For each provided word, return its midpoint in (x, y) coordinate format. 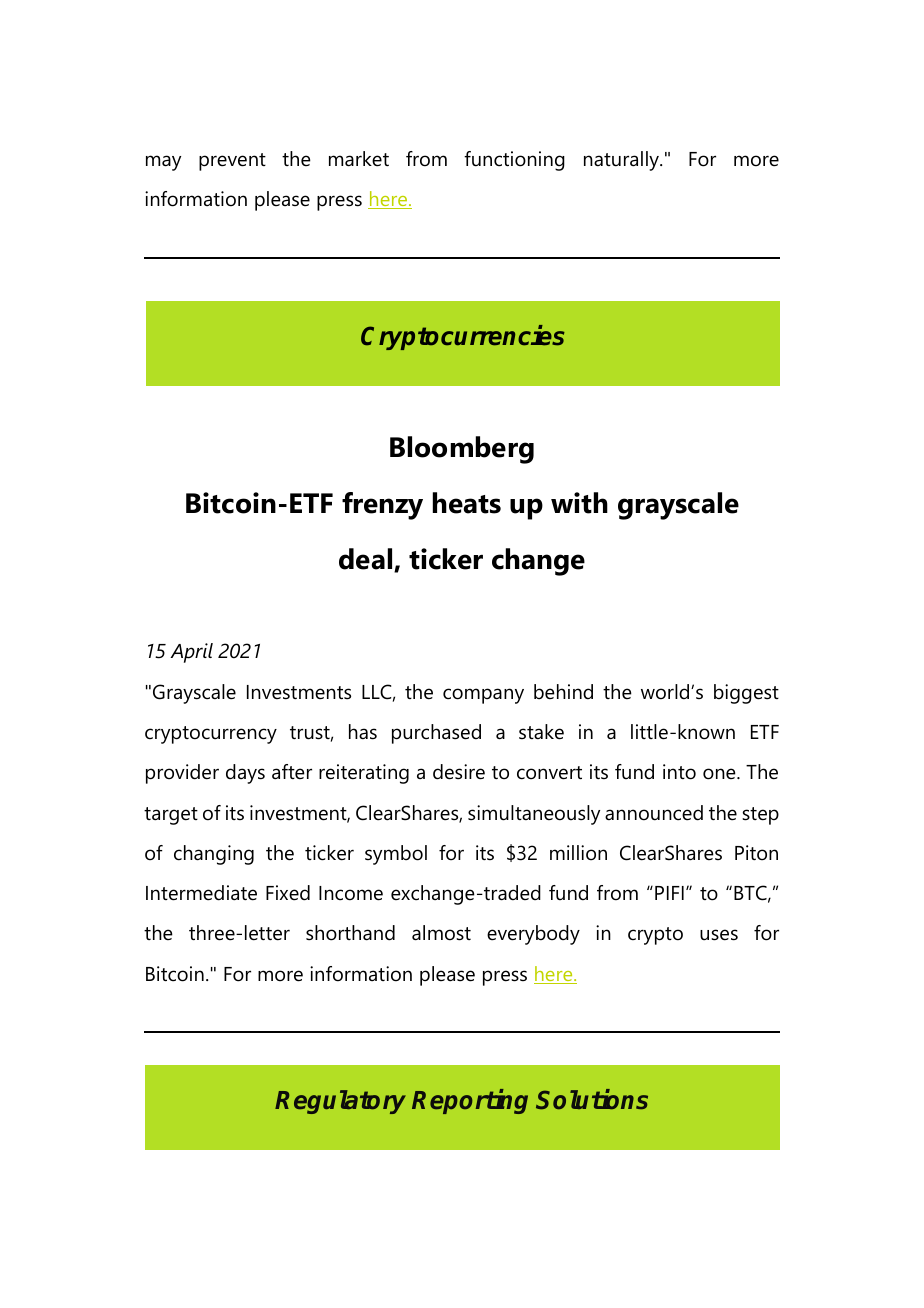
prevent (232, 162)
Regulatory (340, 1102)
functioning (514, 161)
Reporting (470, 1101)
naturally (623, 161)
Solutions (592, 1099)
